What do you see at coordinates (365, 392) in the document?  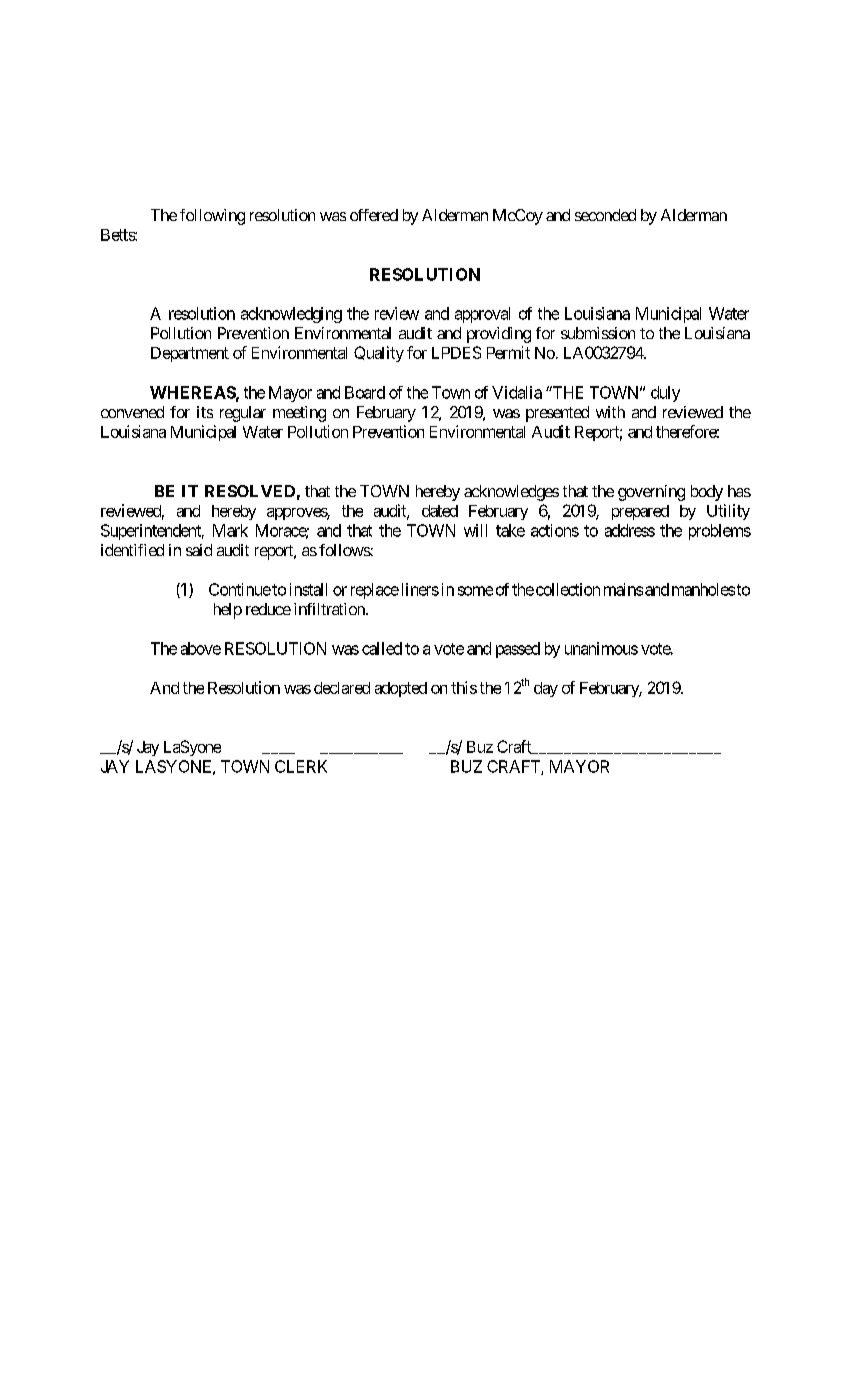 I see `Board` at bounding box center [365, 392].
